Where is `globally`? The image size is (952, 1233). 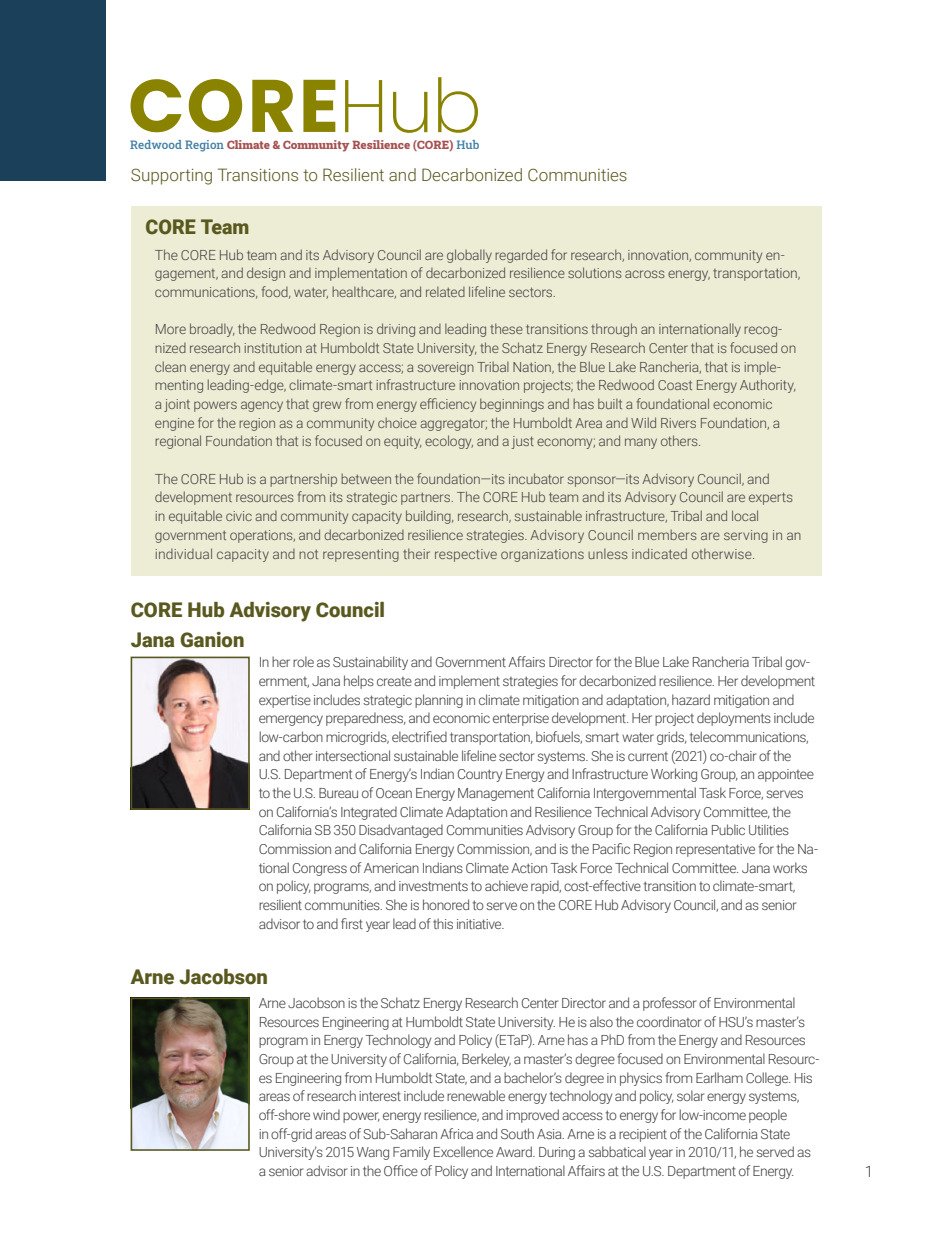
globally is located at coordinates (469, 256).
